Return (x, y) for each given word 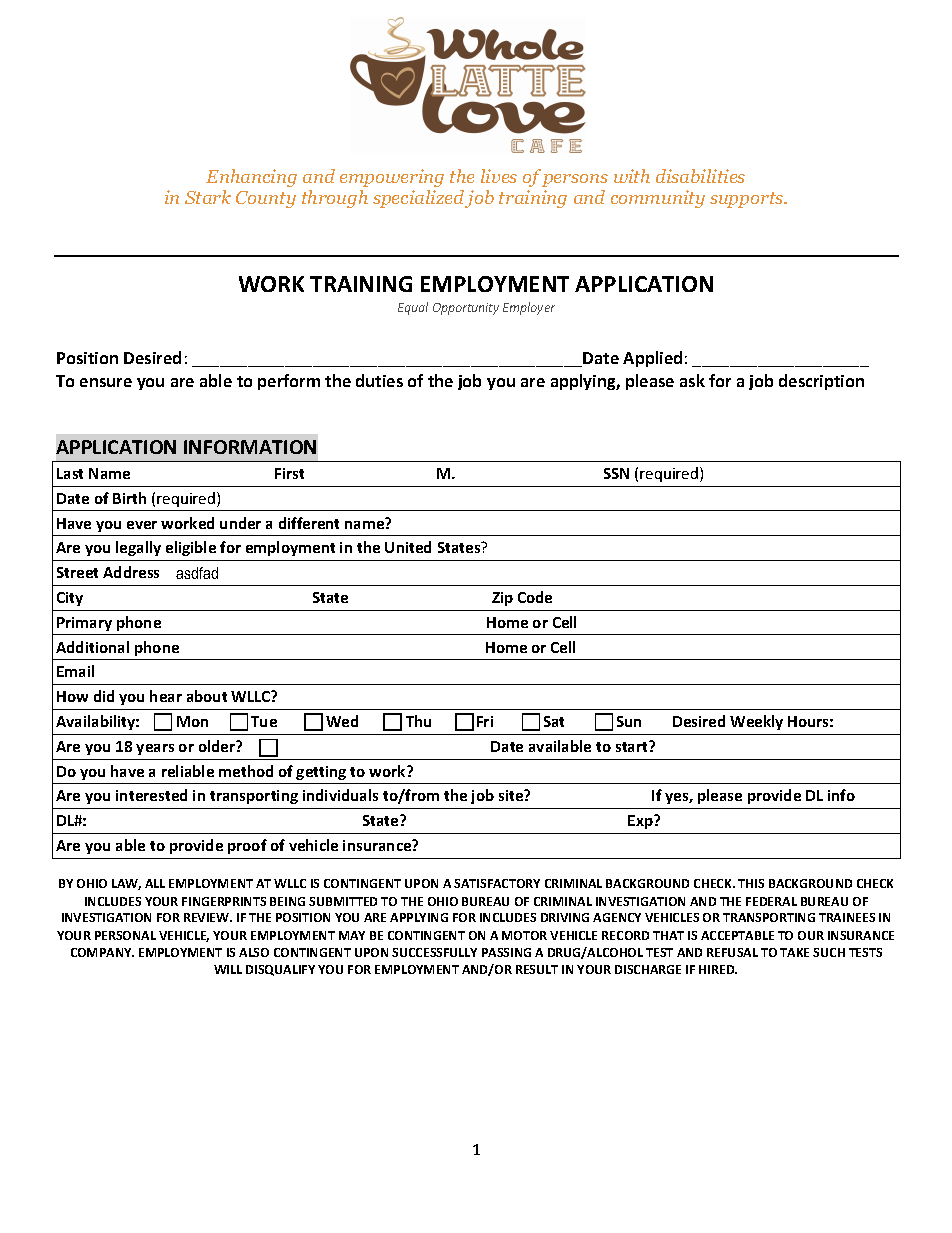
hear (166, 696)
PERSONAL (125, 935)
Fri (485, 721)
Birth (129, 498)
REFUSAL (732, 952)
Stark (208, 197)
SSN (616, 473)
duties (379, 380)
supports (748, 200)
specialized (418, 199)
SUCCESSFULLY (434, 952)
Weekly (756, 722)
